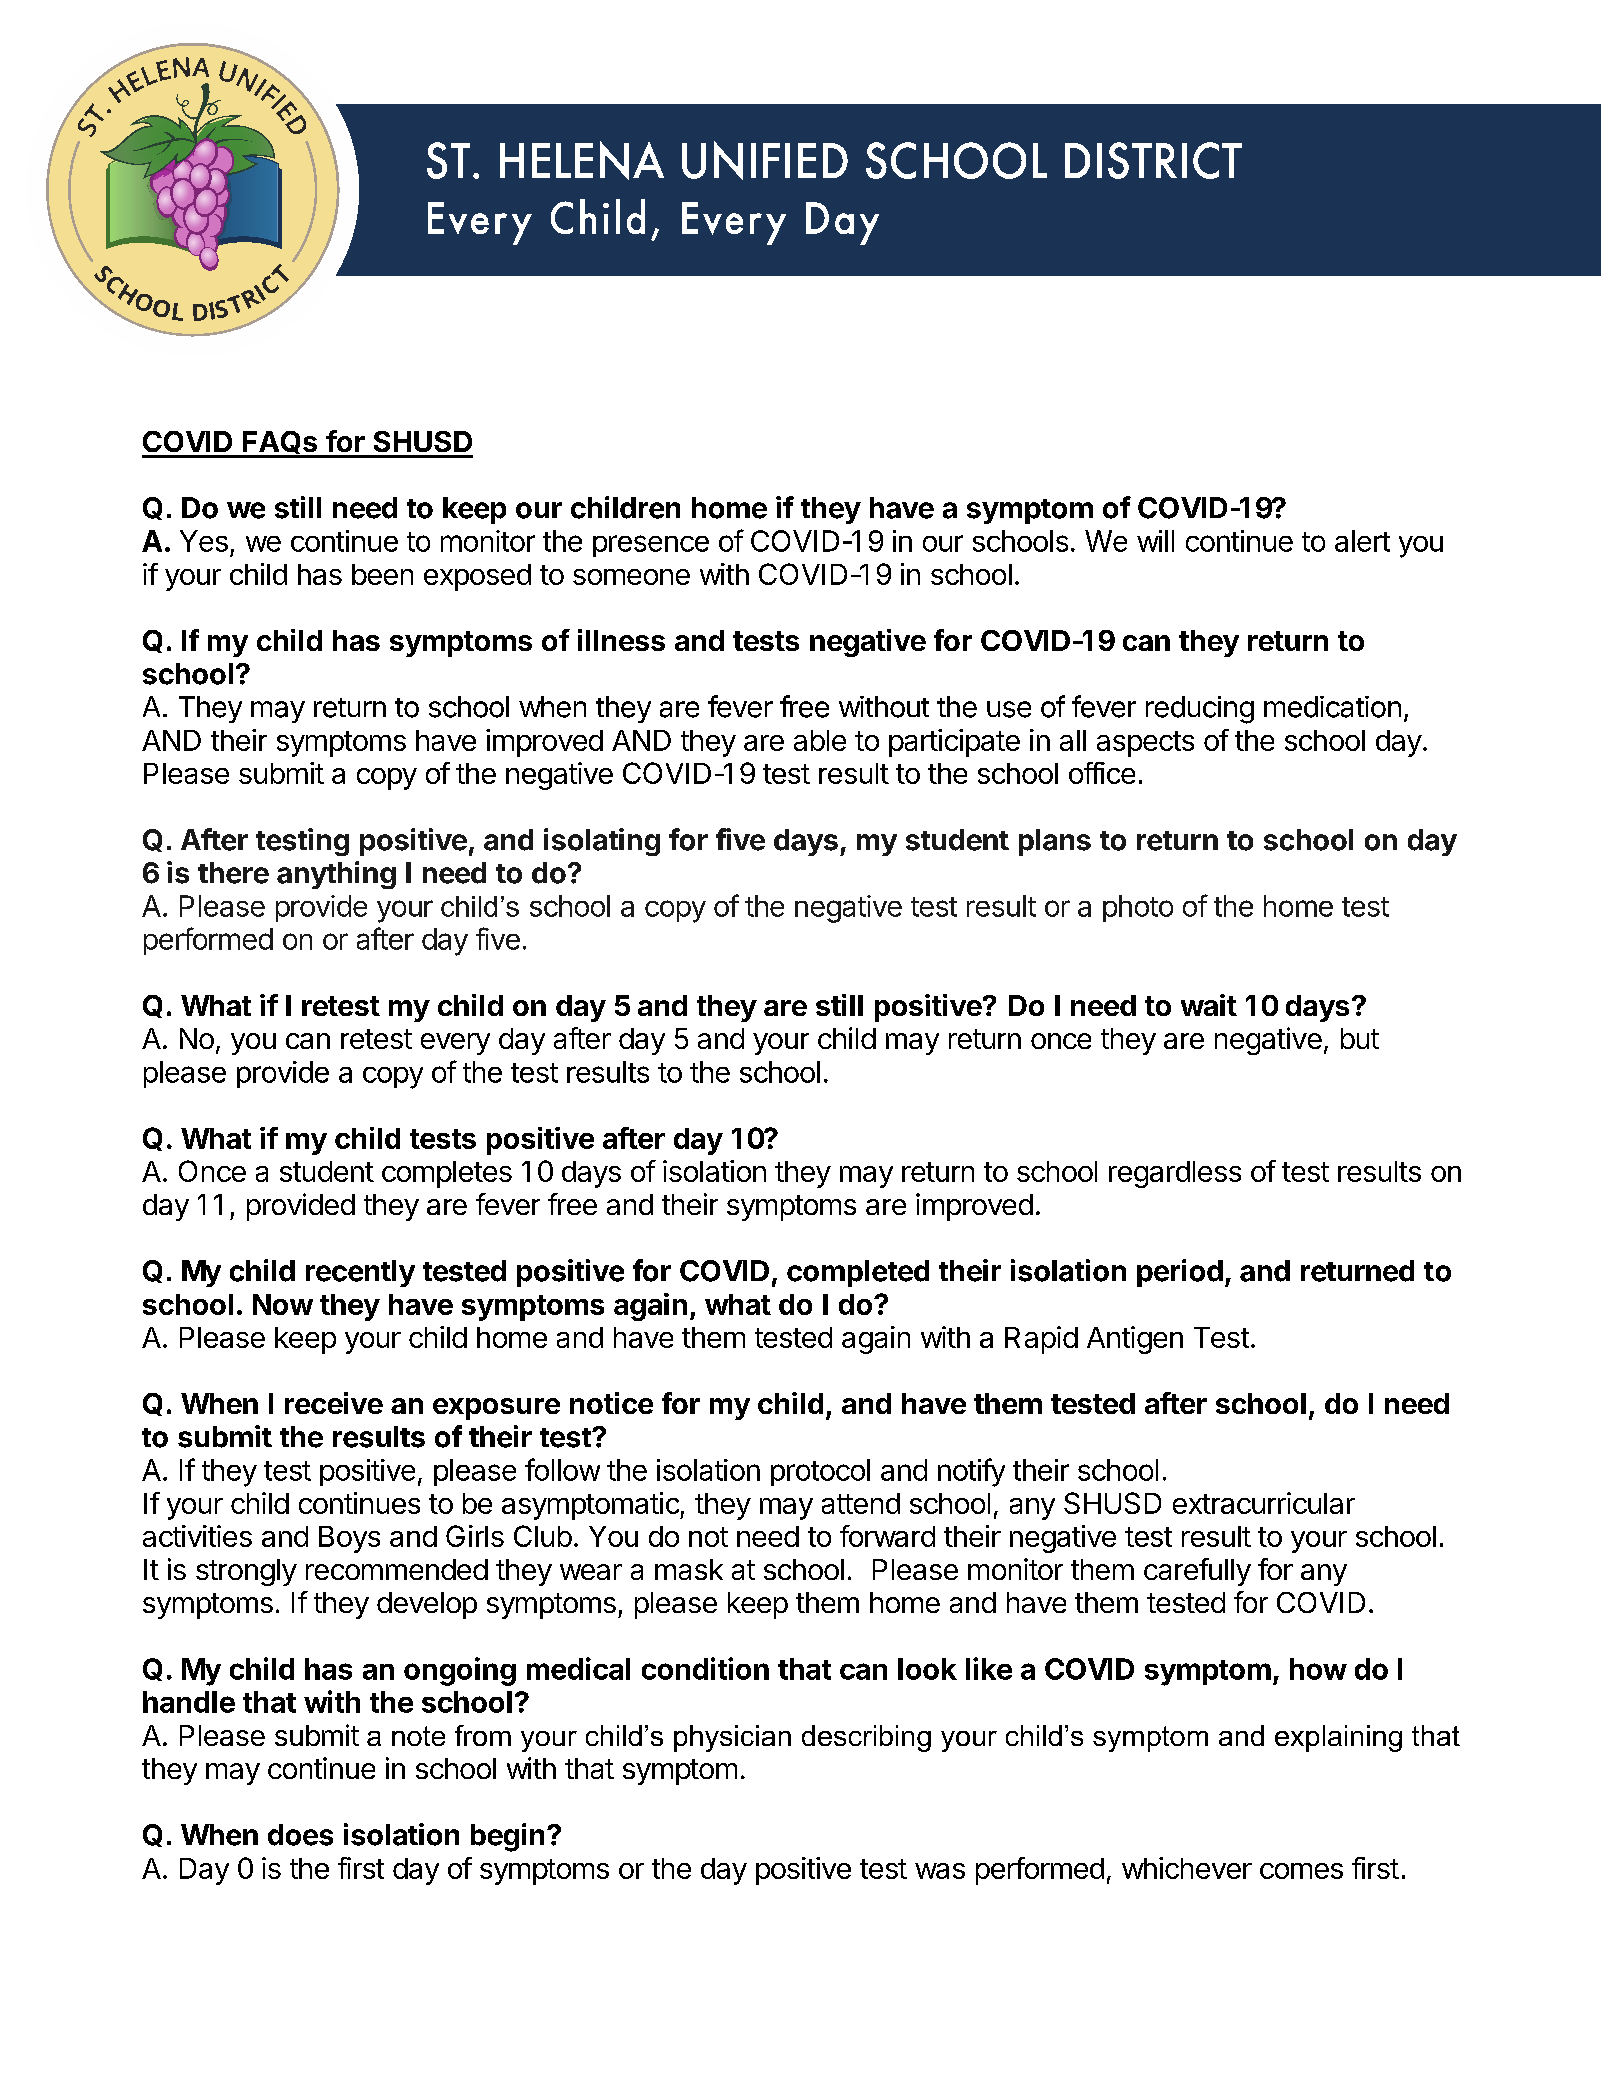 The width and height of the image is (1605, 2077). I want to click on every, so click(455, 1044).
